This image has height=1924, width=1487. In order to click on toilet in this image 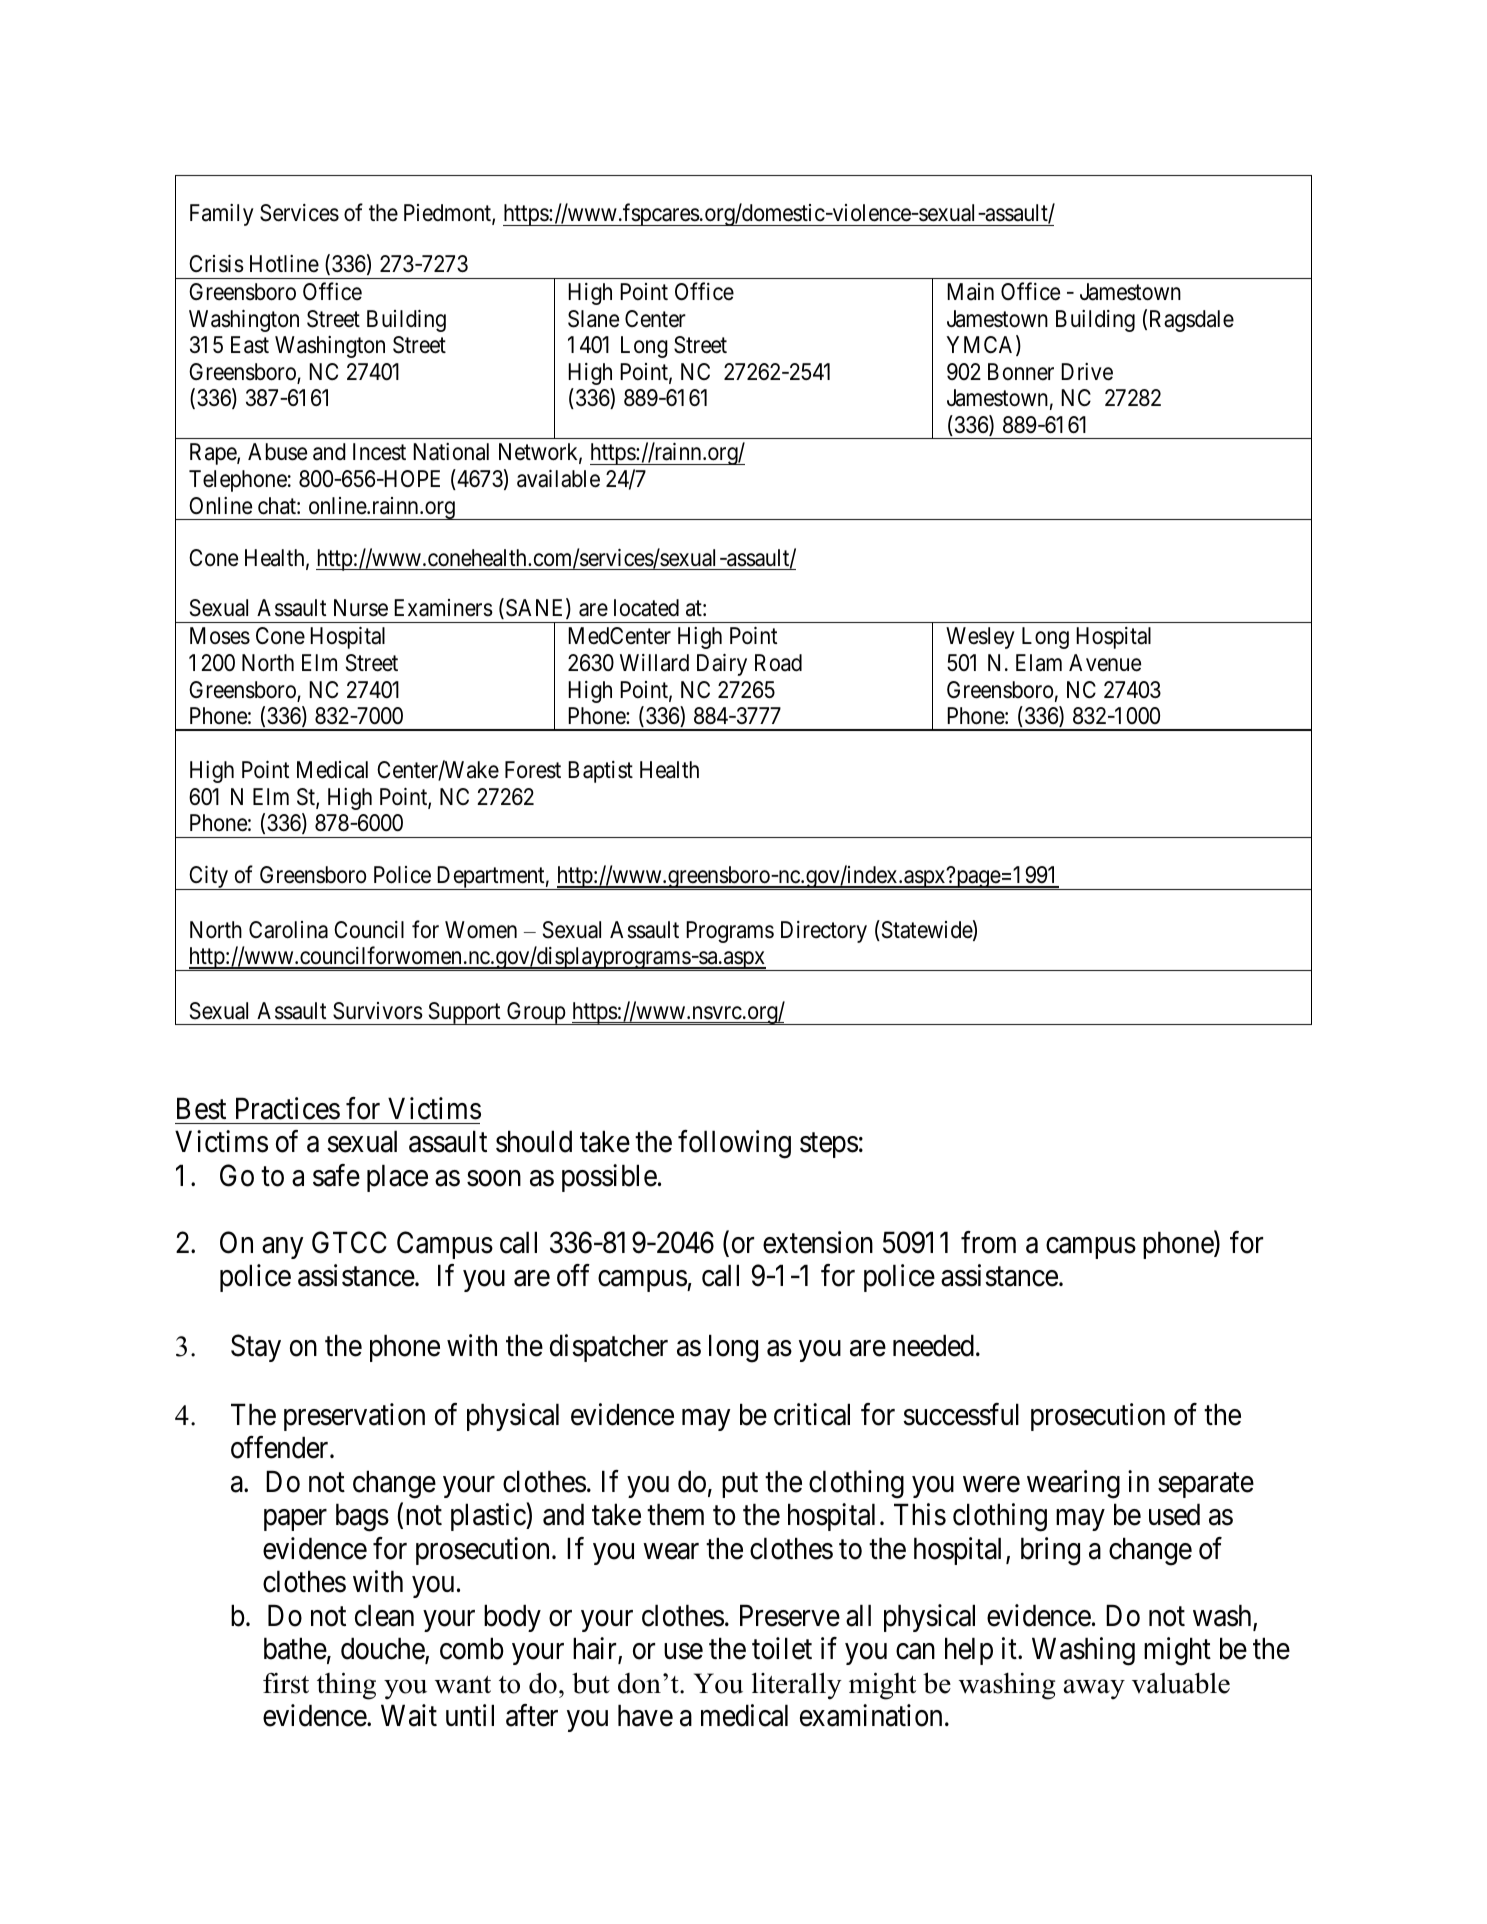, I will do `click(782, 1649)`.
